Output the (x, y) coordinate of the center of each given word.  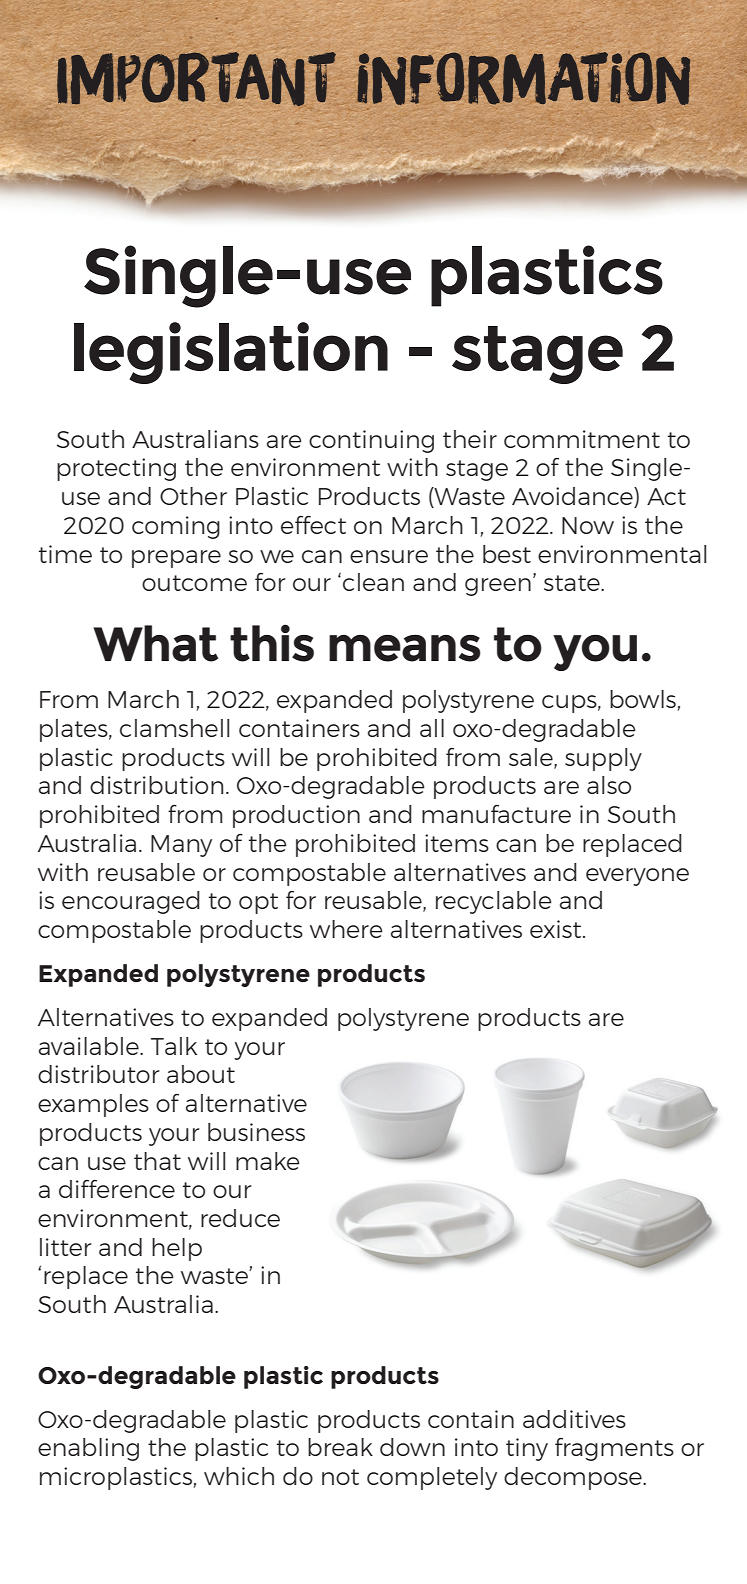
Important (196, 79)
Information (523, 78)
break (340, 1447)
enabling (88, 1449)
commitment (582, 439)
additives (574, 1419)
